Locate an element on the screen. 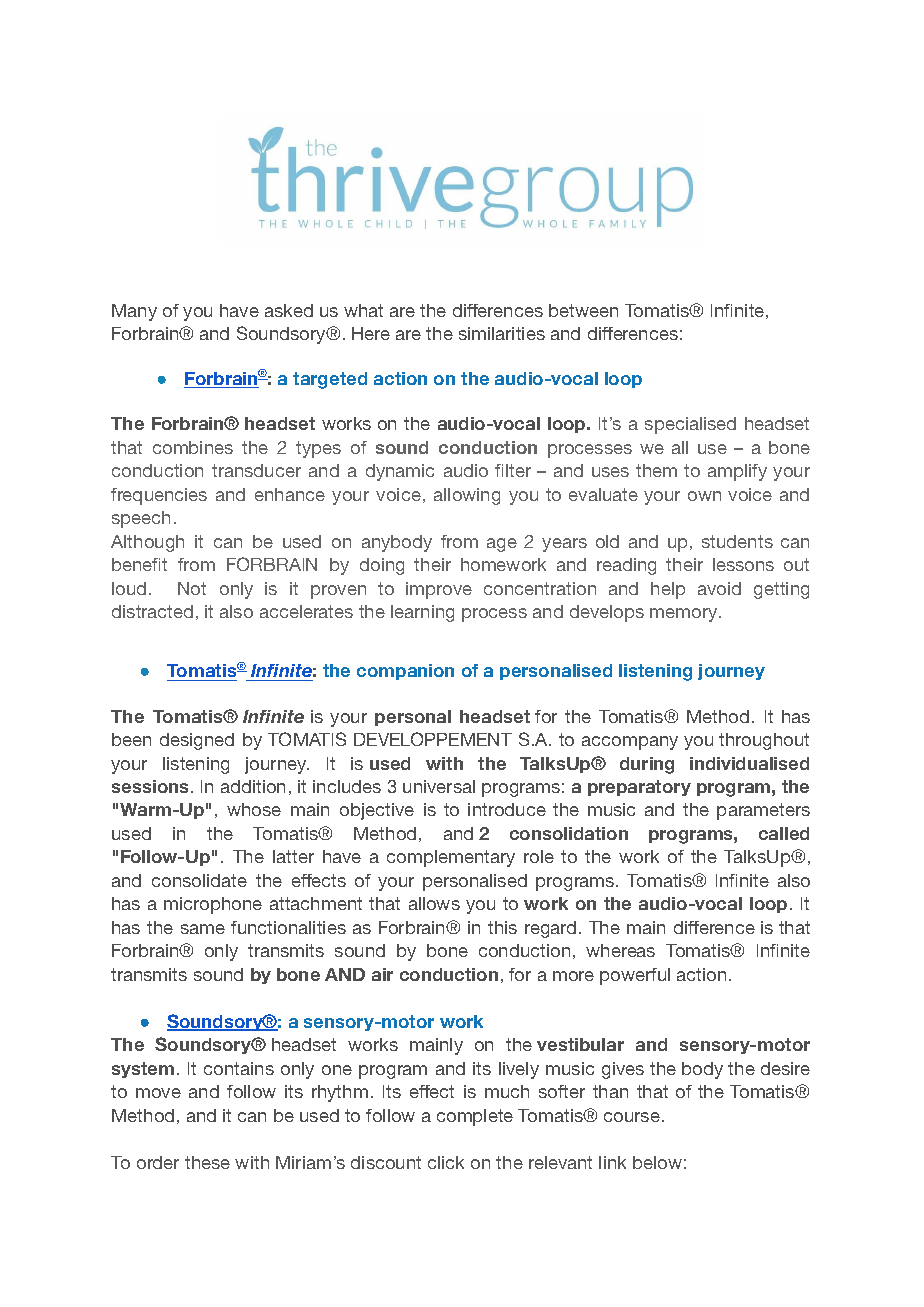 This screenshot has height=1307, width=924. Many is located at coordinates (134, 312).
